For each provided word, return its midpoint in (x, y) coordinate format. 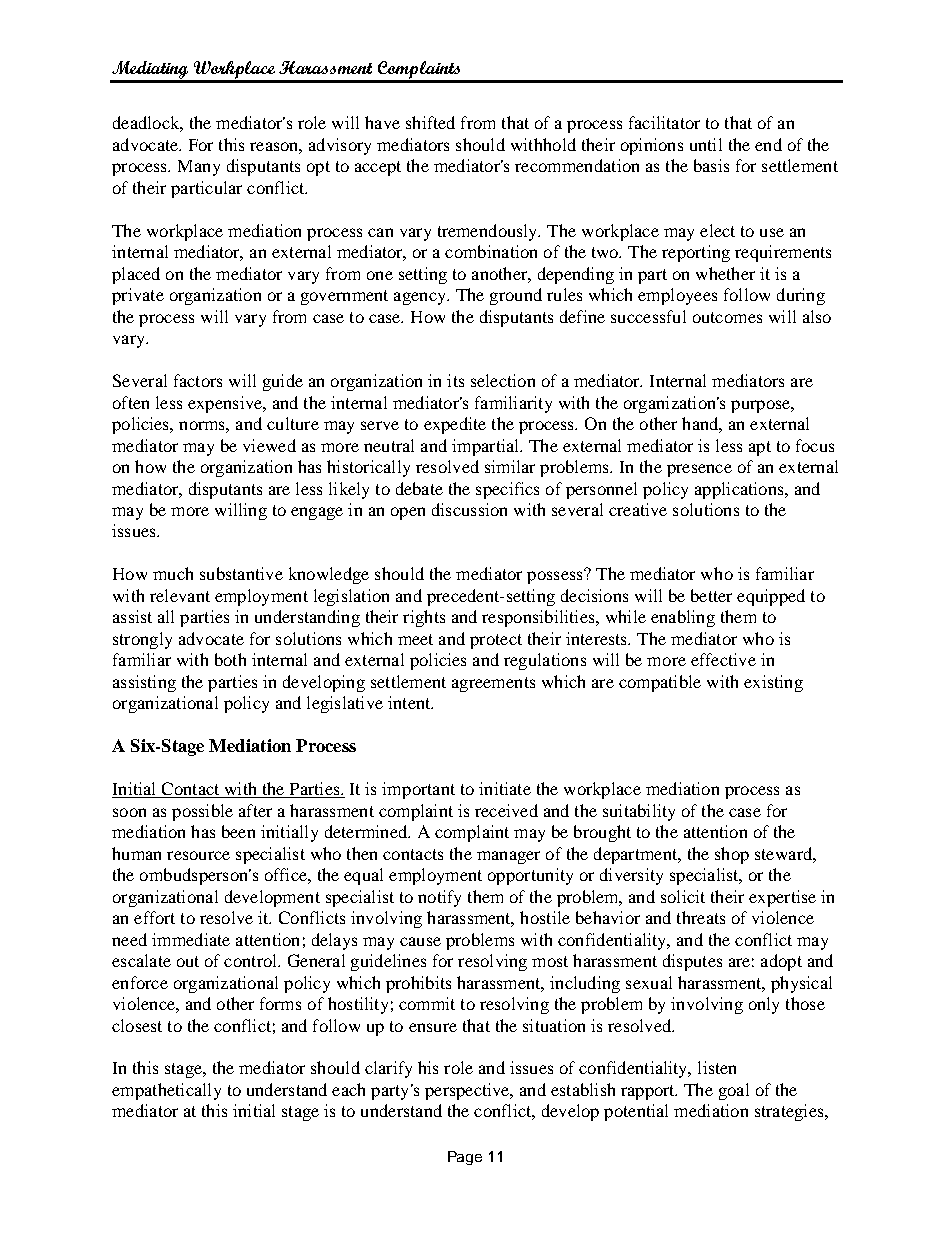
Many (199, 168)
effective (723, 659)
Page (465, 1158)
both (230, 659)
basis (711, 165)
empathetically (166, 1091)
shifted (430, 122)
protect (496, 641)
